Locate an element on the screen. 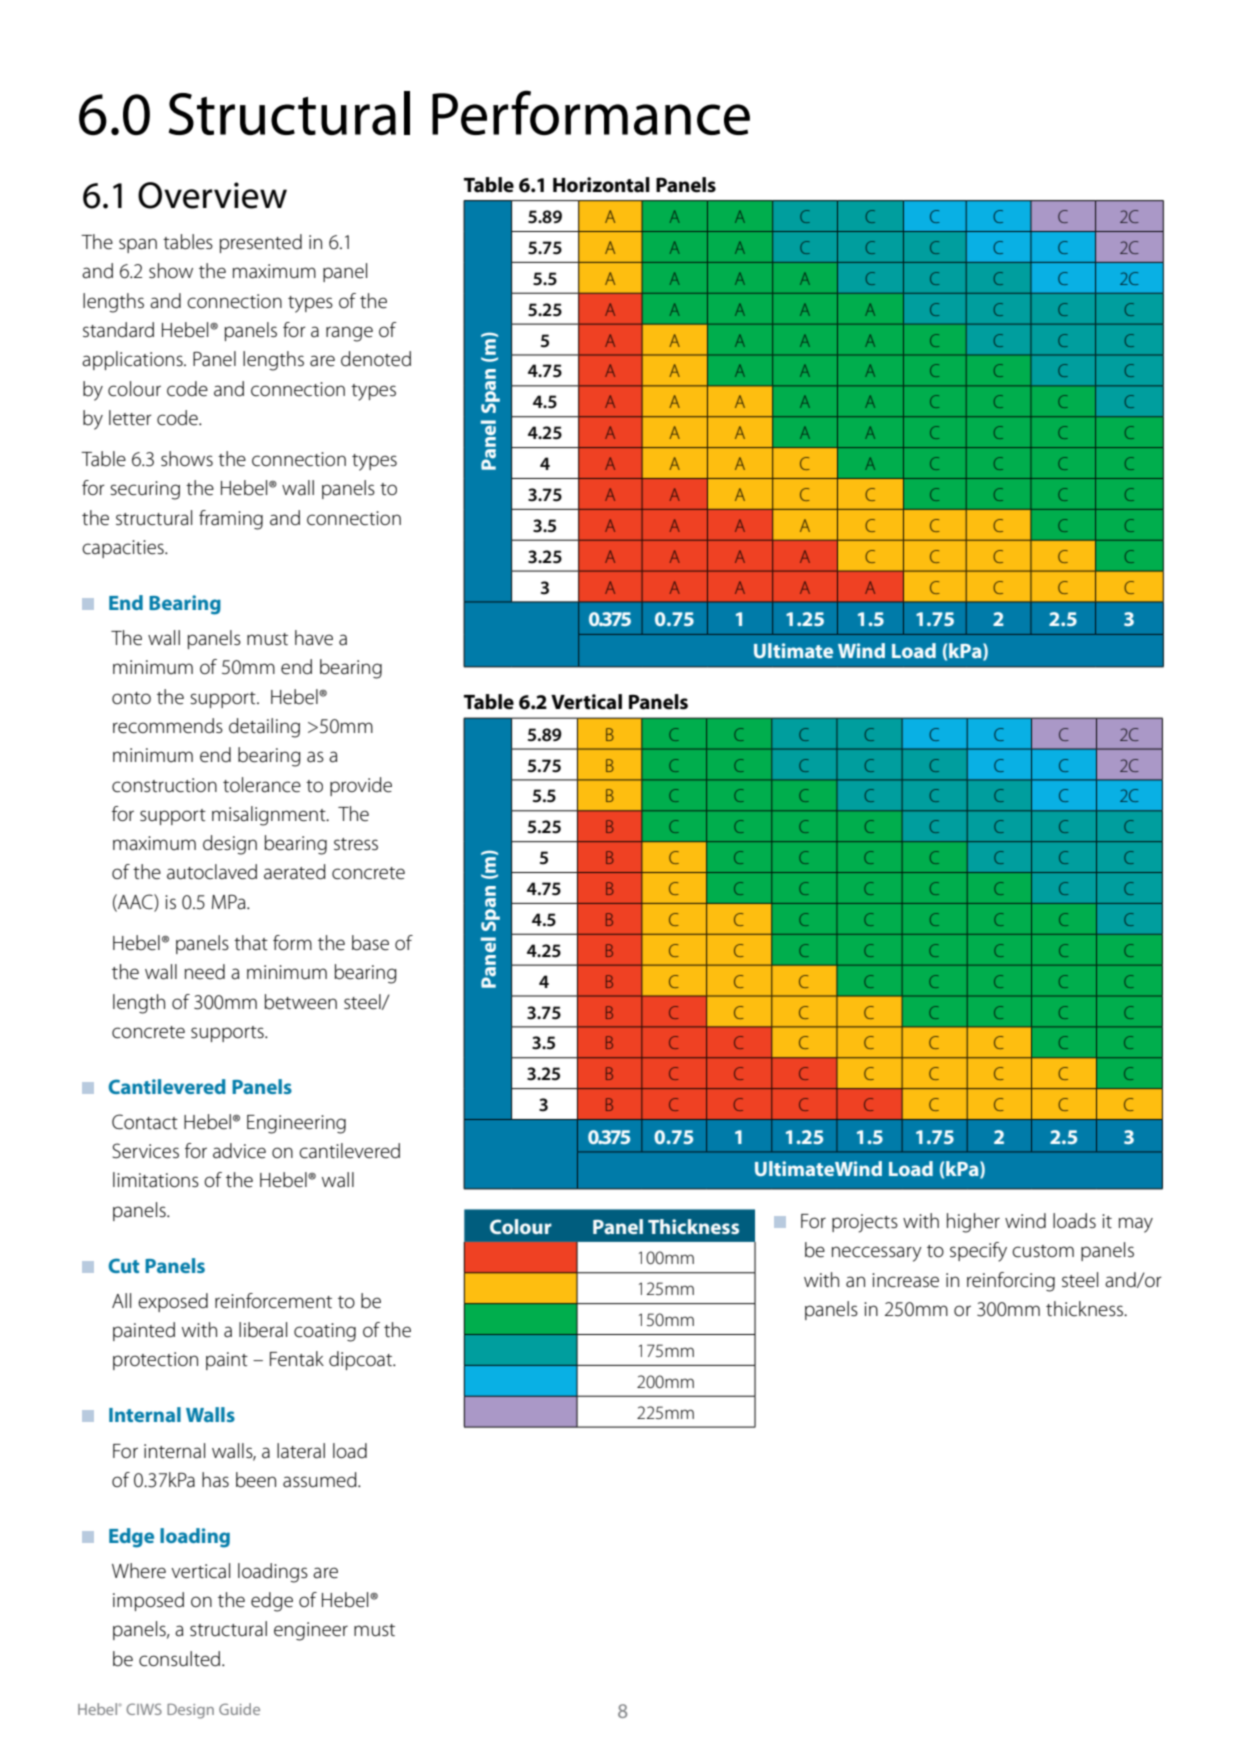 This screenshot has height=1762, width=1246. detailing is located at coordinates (264, 728).
